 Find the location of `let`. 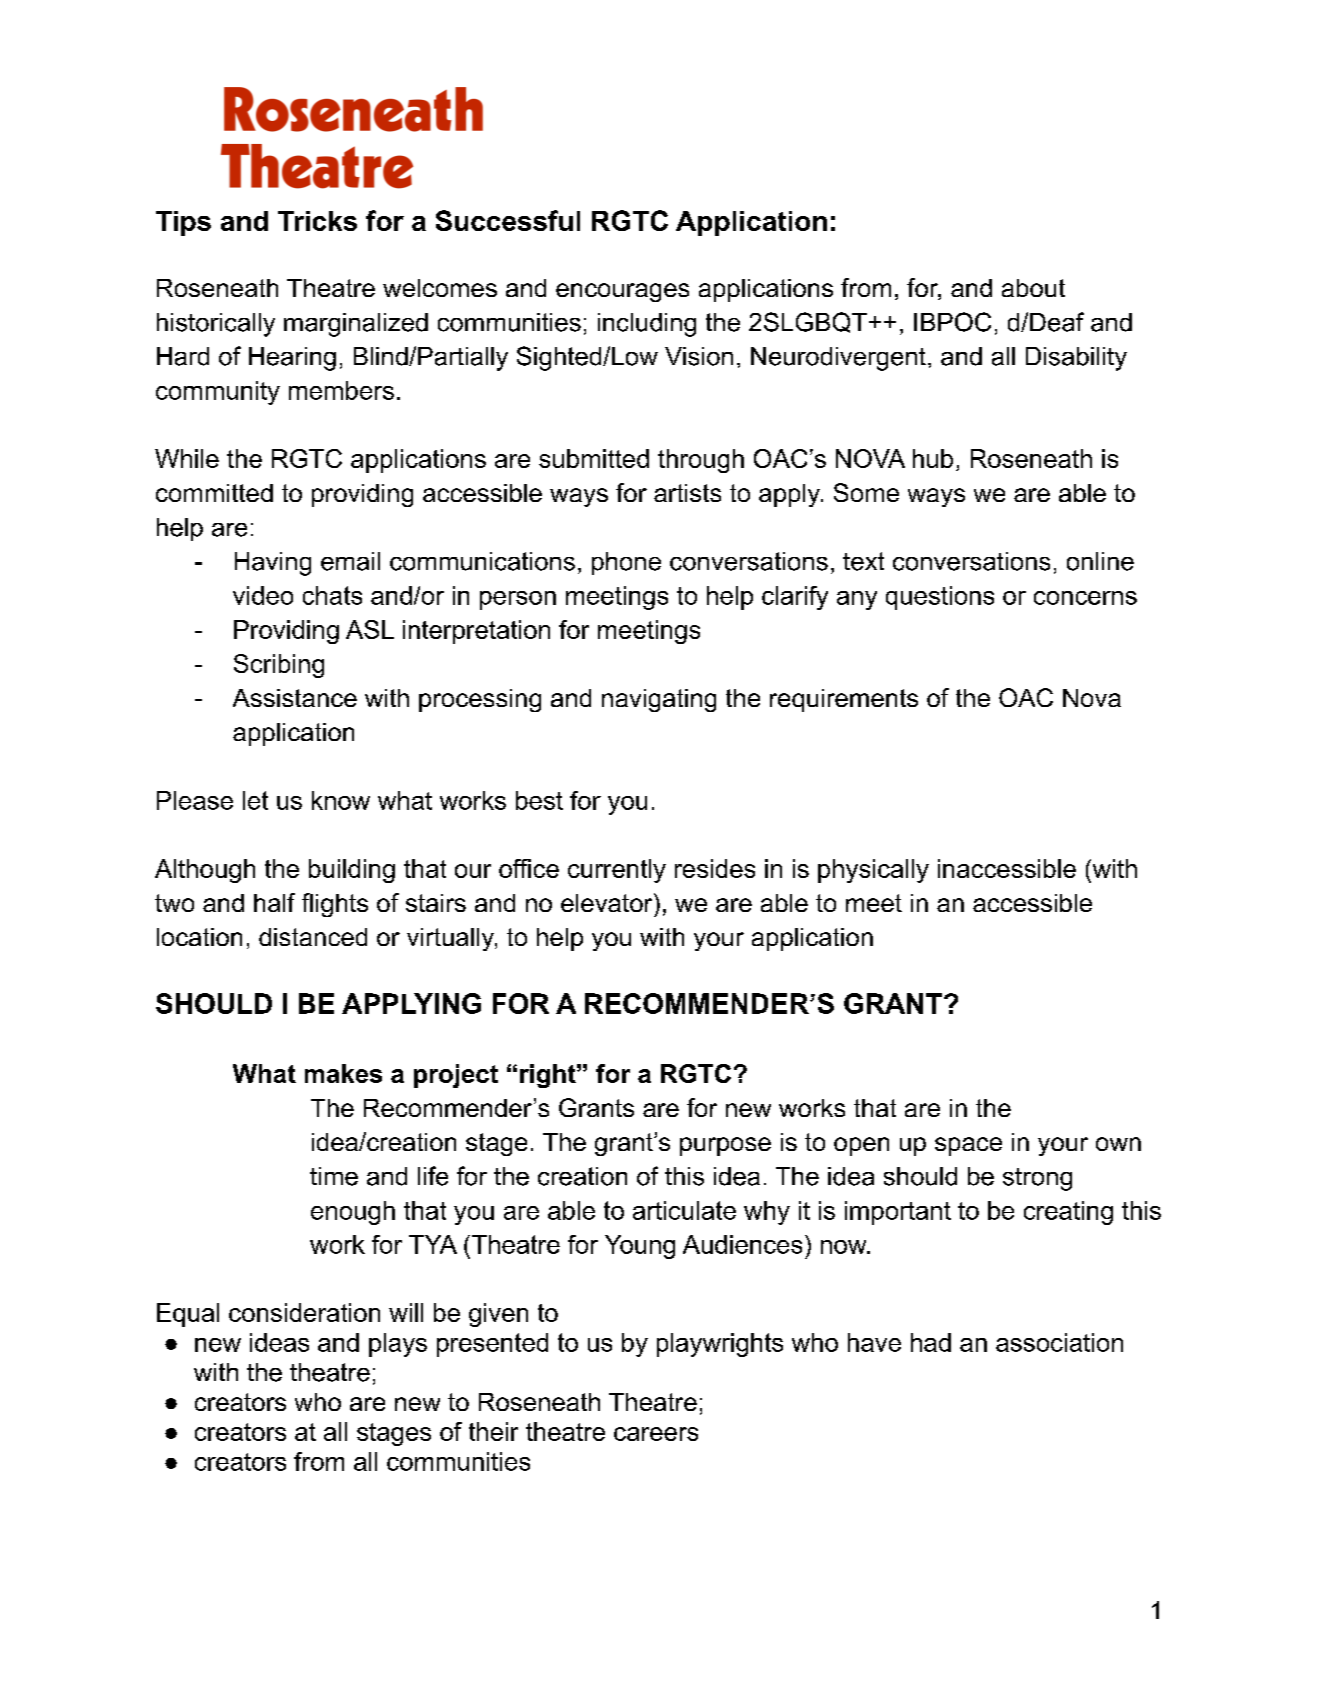

let is located at coordinates (255, 800).
